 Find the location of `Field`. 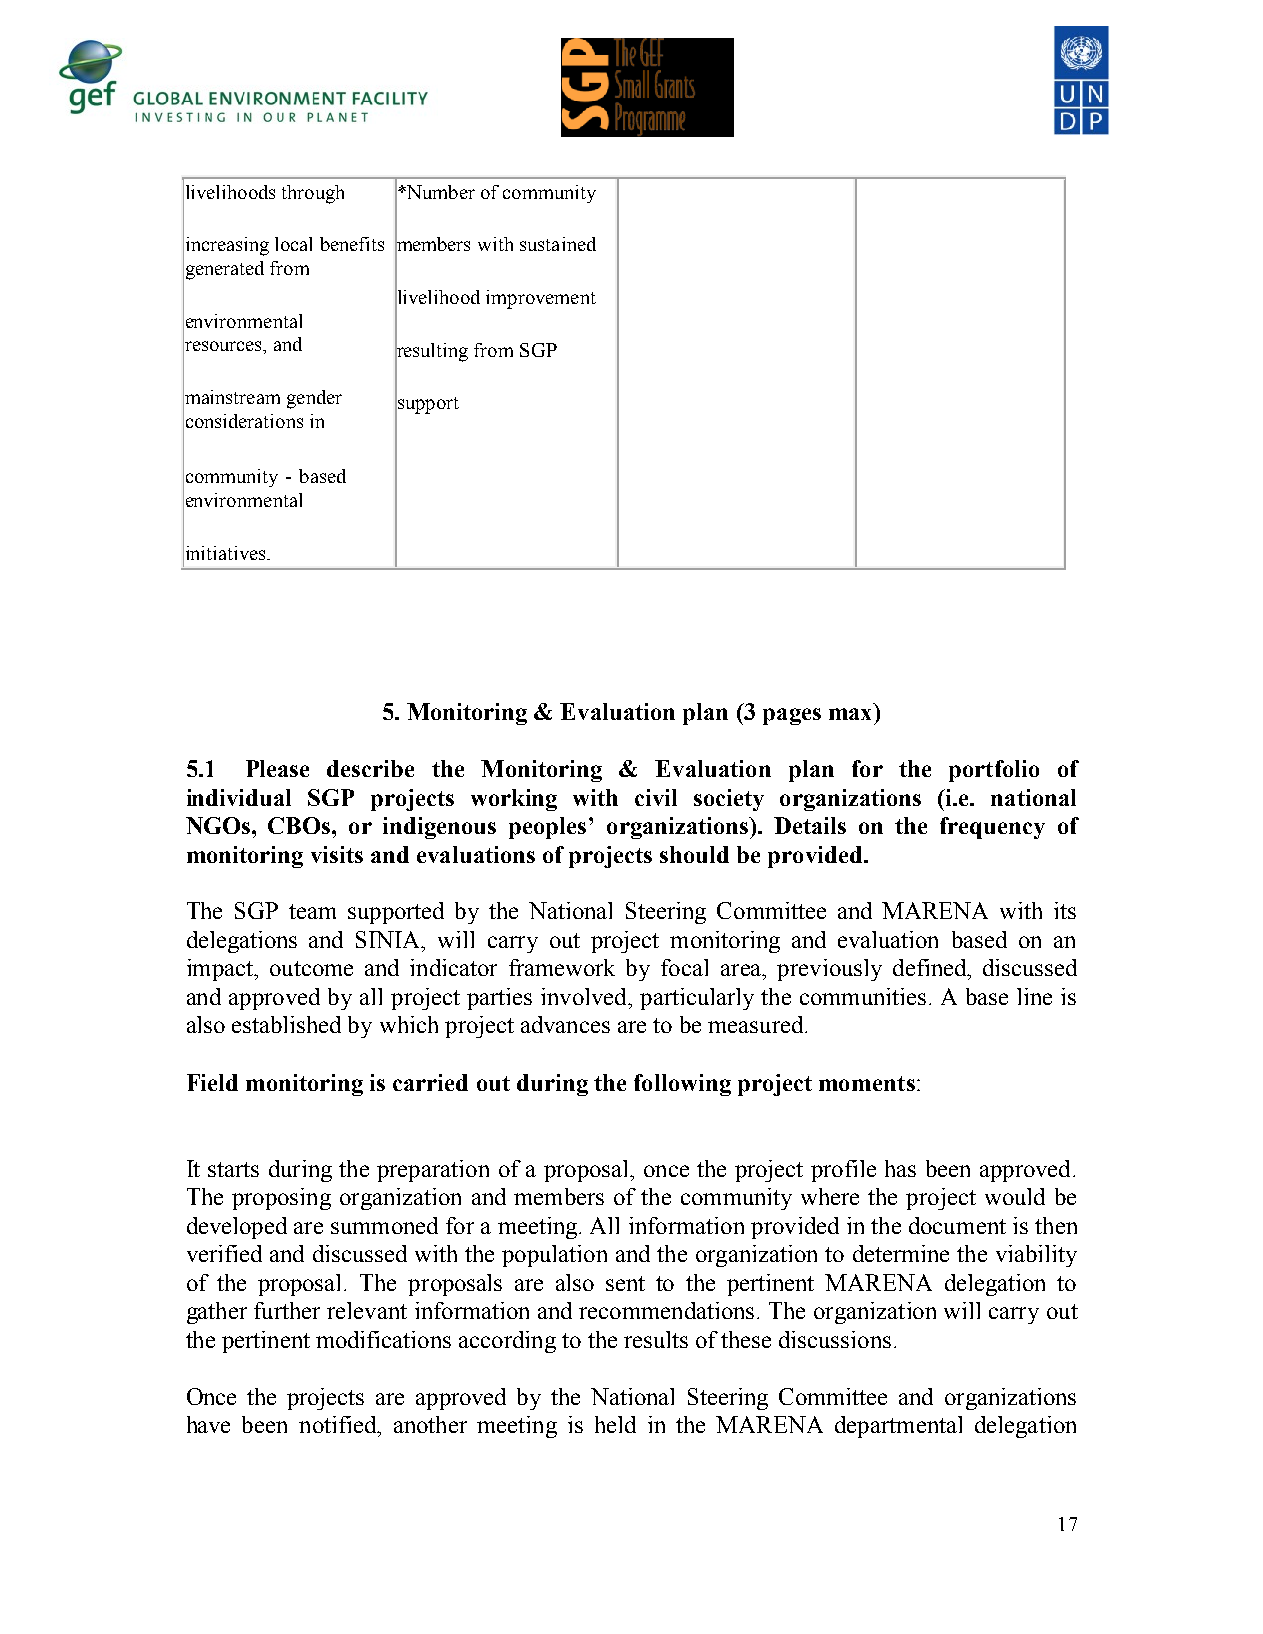

Field is located at coordinates (212, 1082).
